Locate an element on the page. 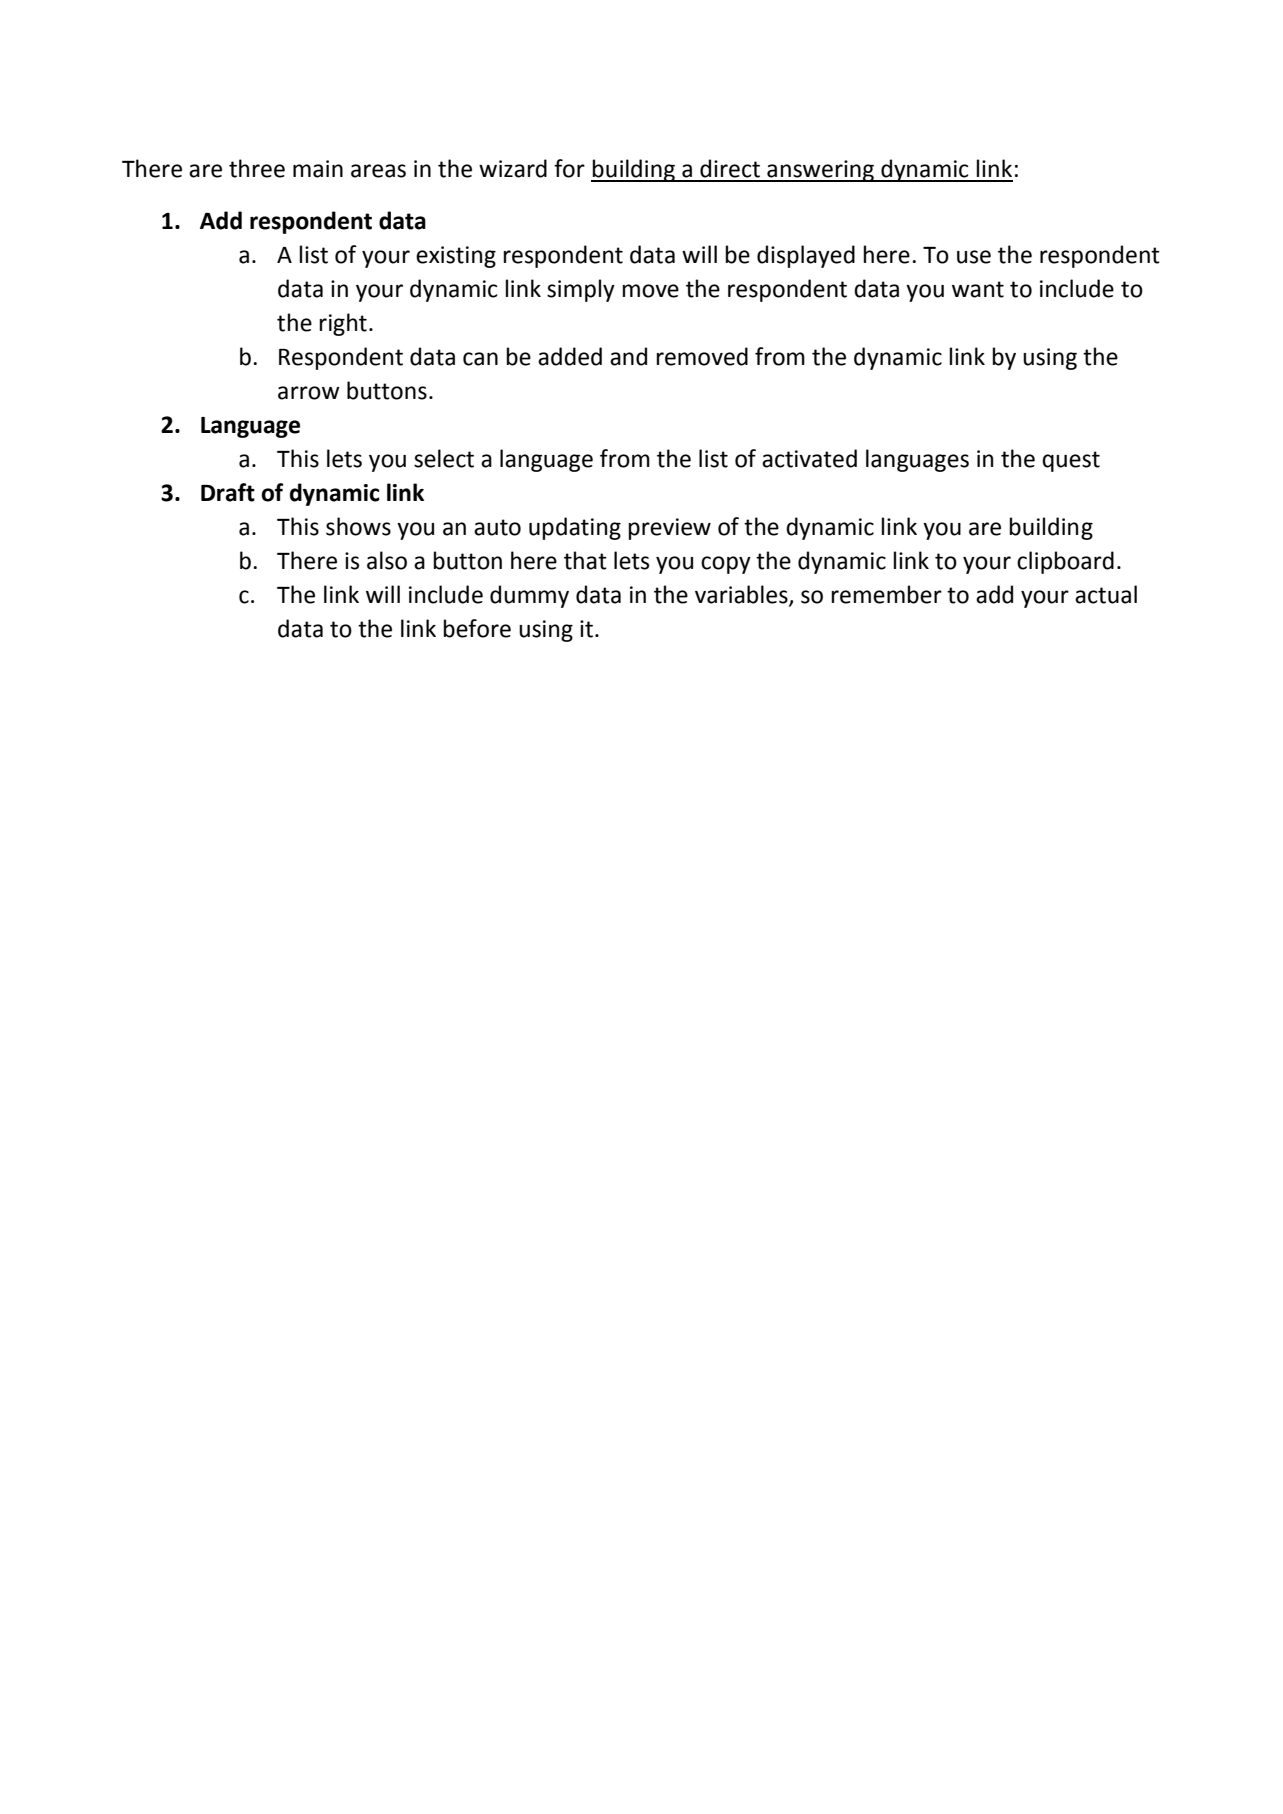  before is located at coordinates (477, 628).
